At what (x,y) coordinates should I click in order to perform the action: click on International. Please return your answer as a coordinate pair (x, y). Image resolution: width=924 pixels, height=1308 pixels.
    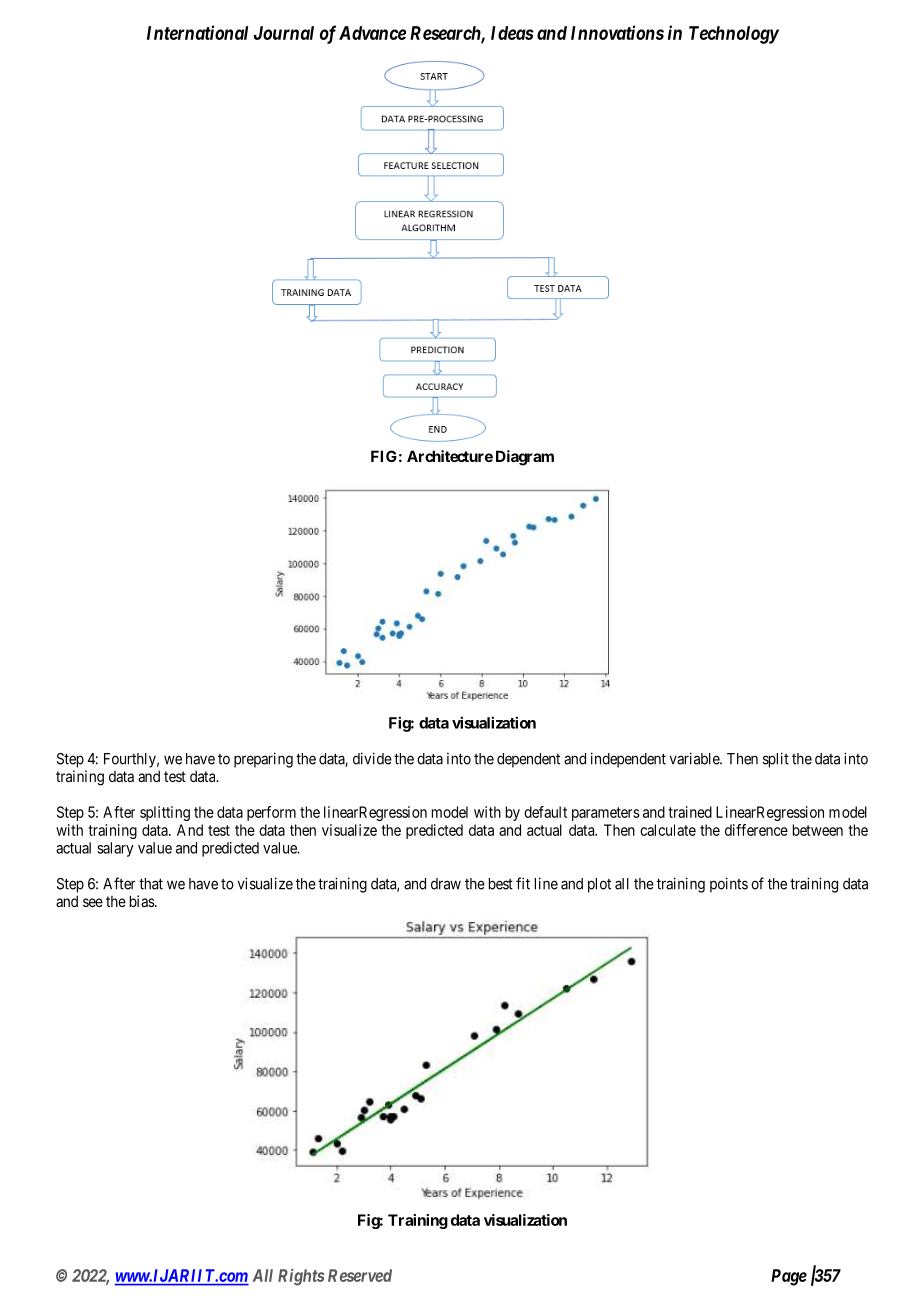
    Looking at the image, I should click on (197, 32).
